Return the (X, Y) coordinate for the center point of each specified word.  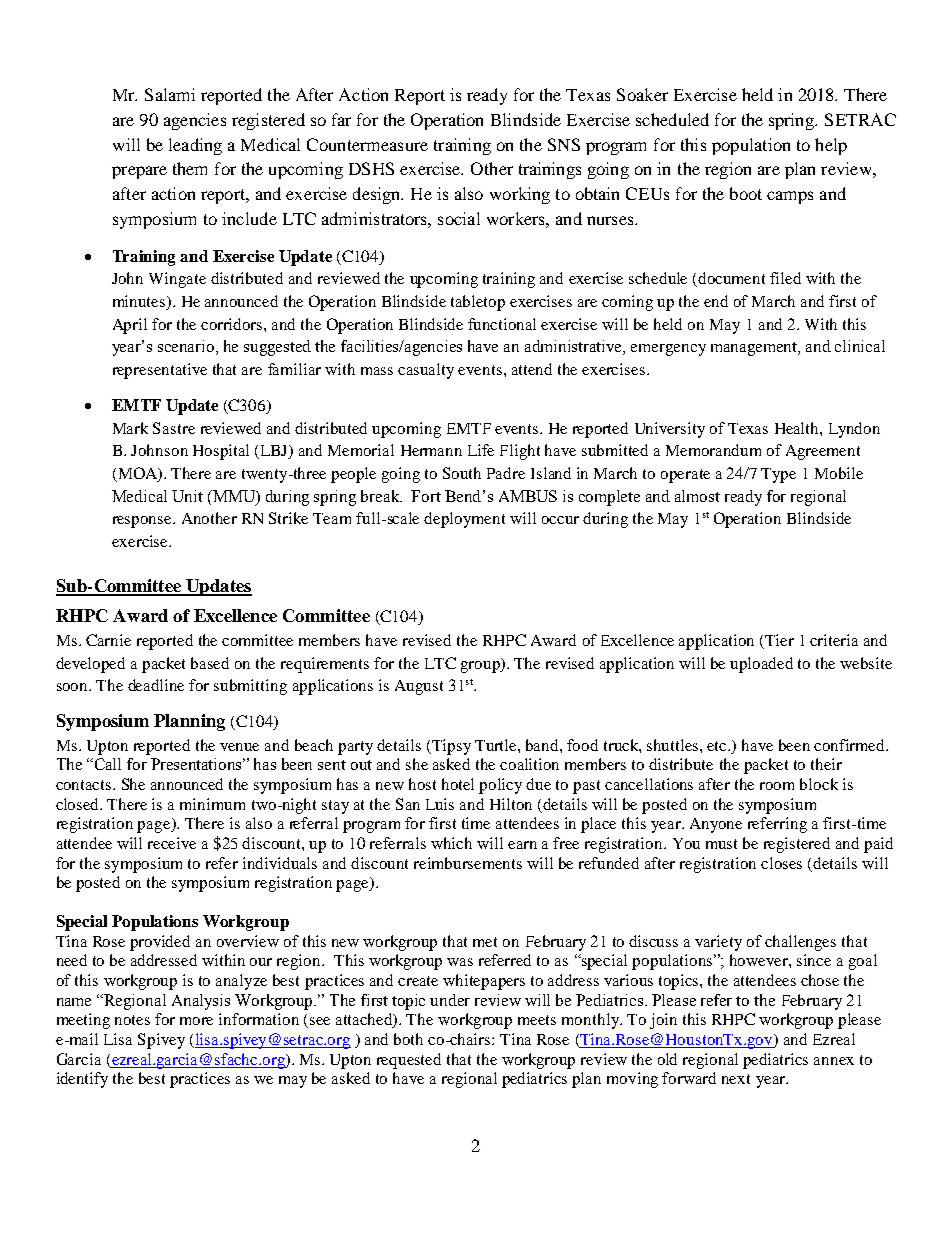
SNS (564, 144)
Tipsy (450, 747)
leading (195, 146)
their (826, 764)
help (831, 146)
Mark (130, 428)
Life (481, 450)
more (196, 1021)
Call (108, 764)
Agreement (823, 452)
